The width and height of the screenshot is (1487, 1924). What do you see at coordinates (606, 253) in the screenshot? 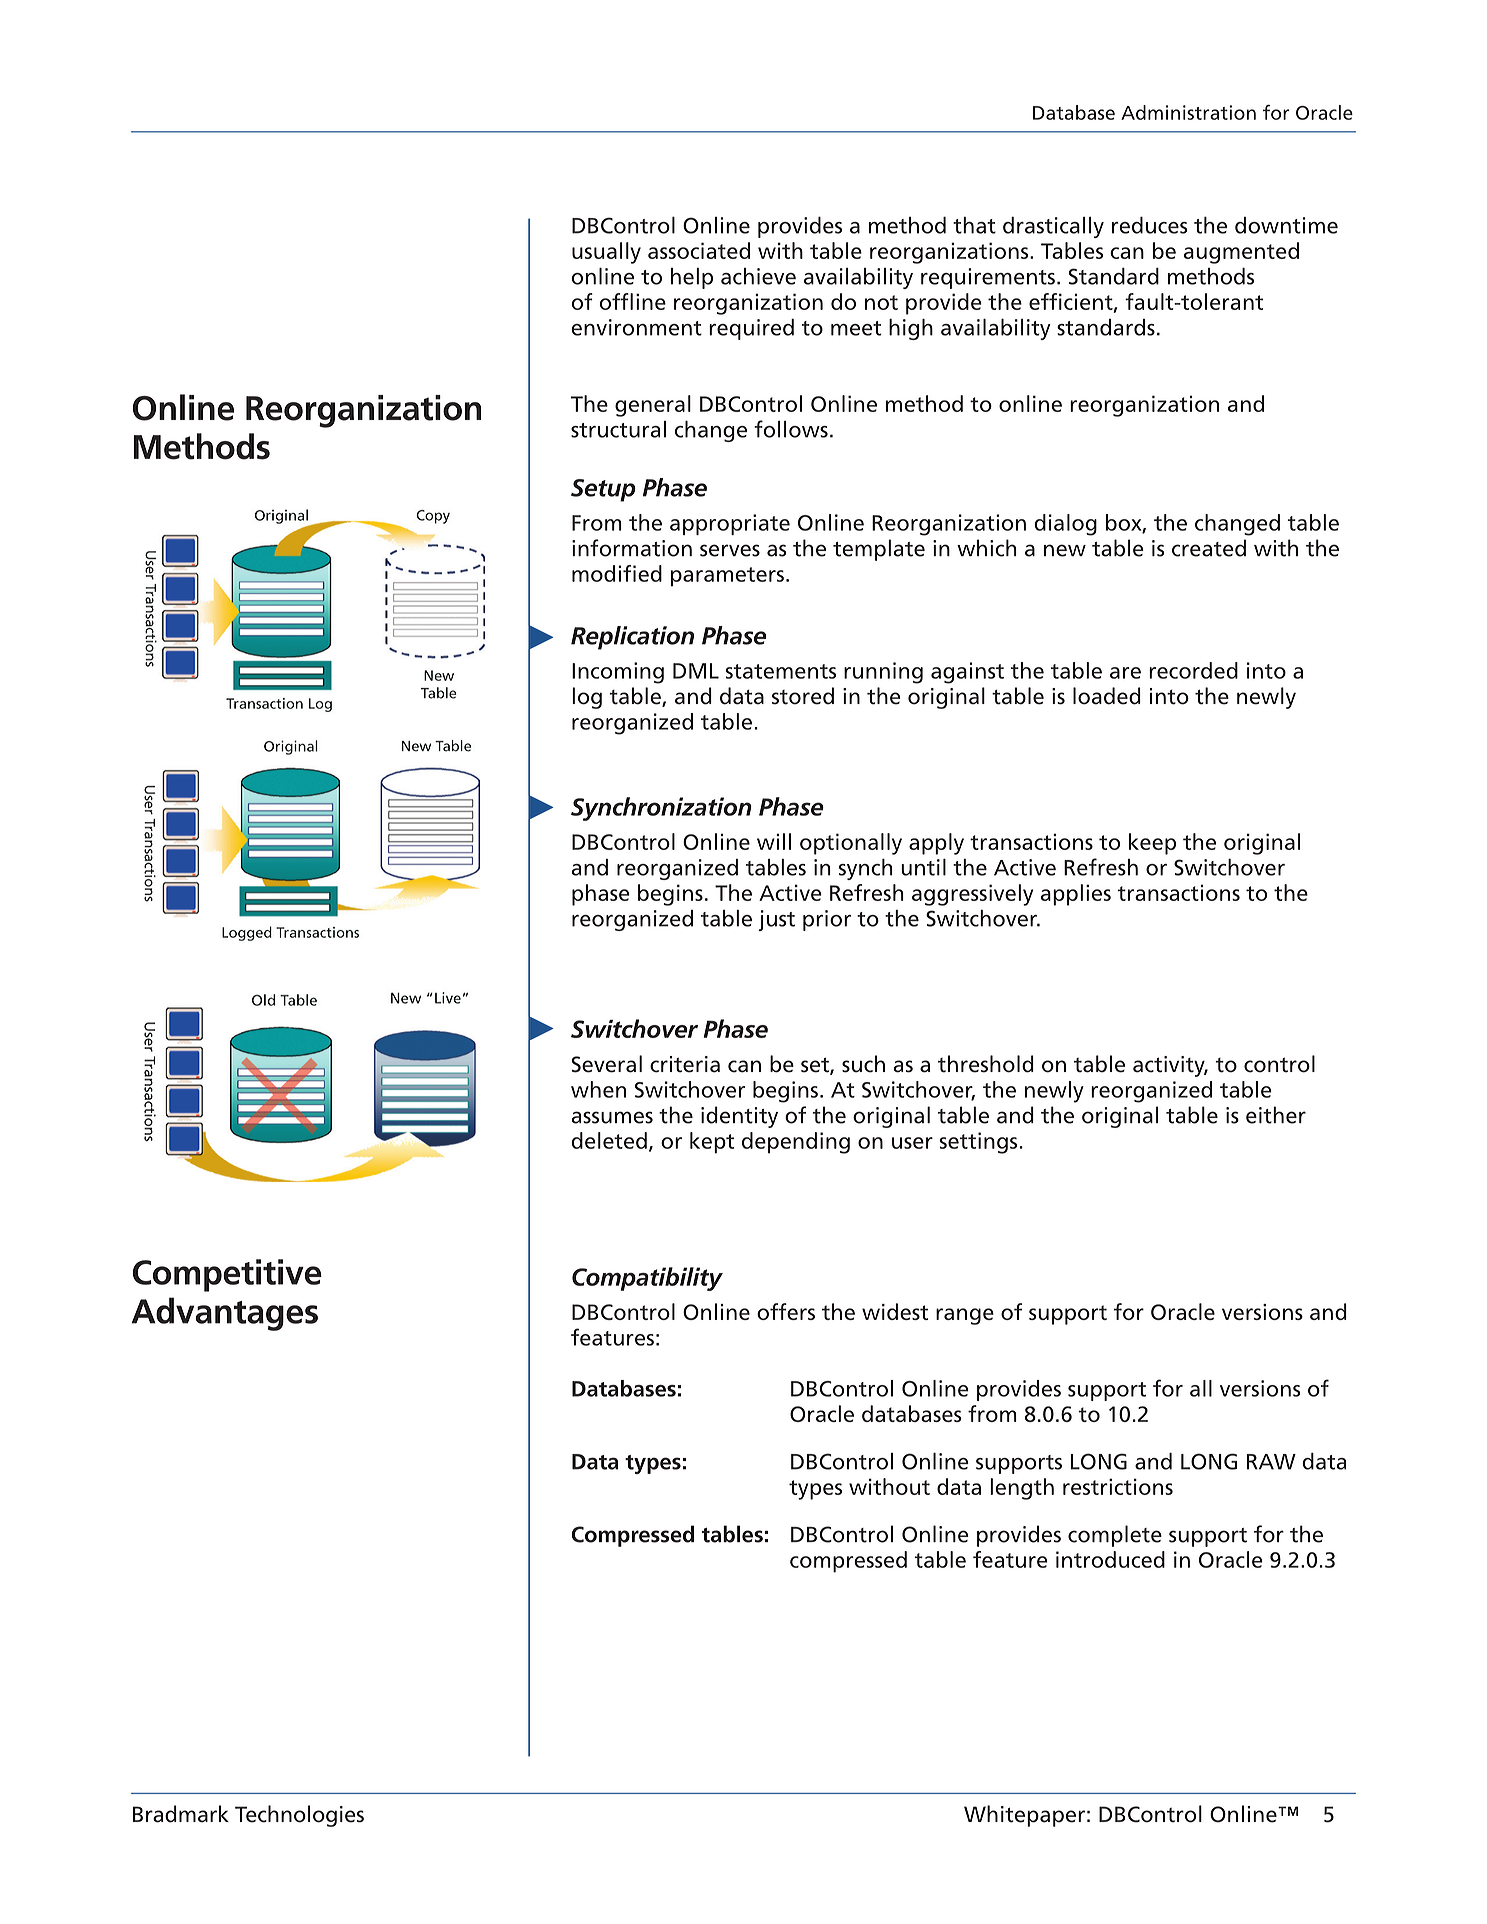
I see `usually` at bounding box center [606, 253].
